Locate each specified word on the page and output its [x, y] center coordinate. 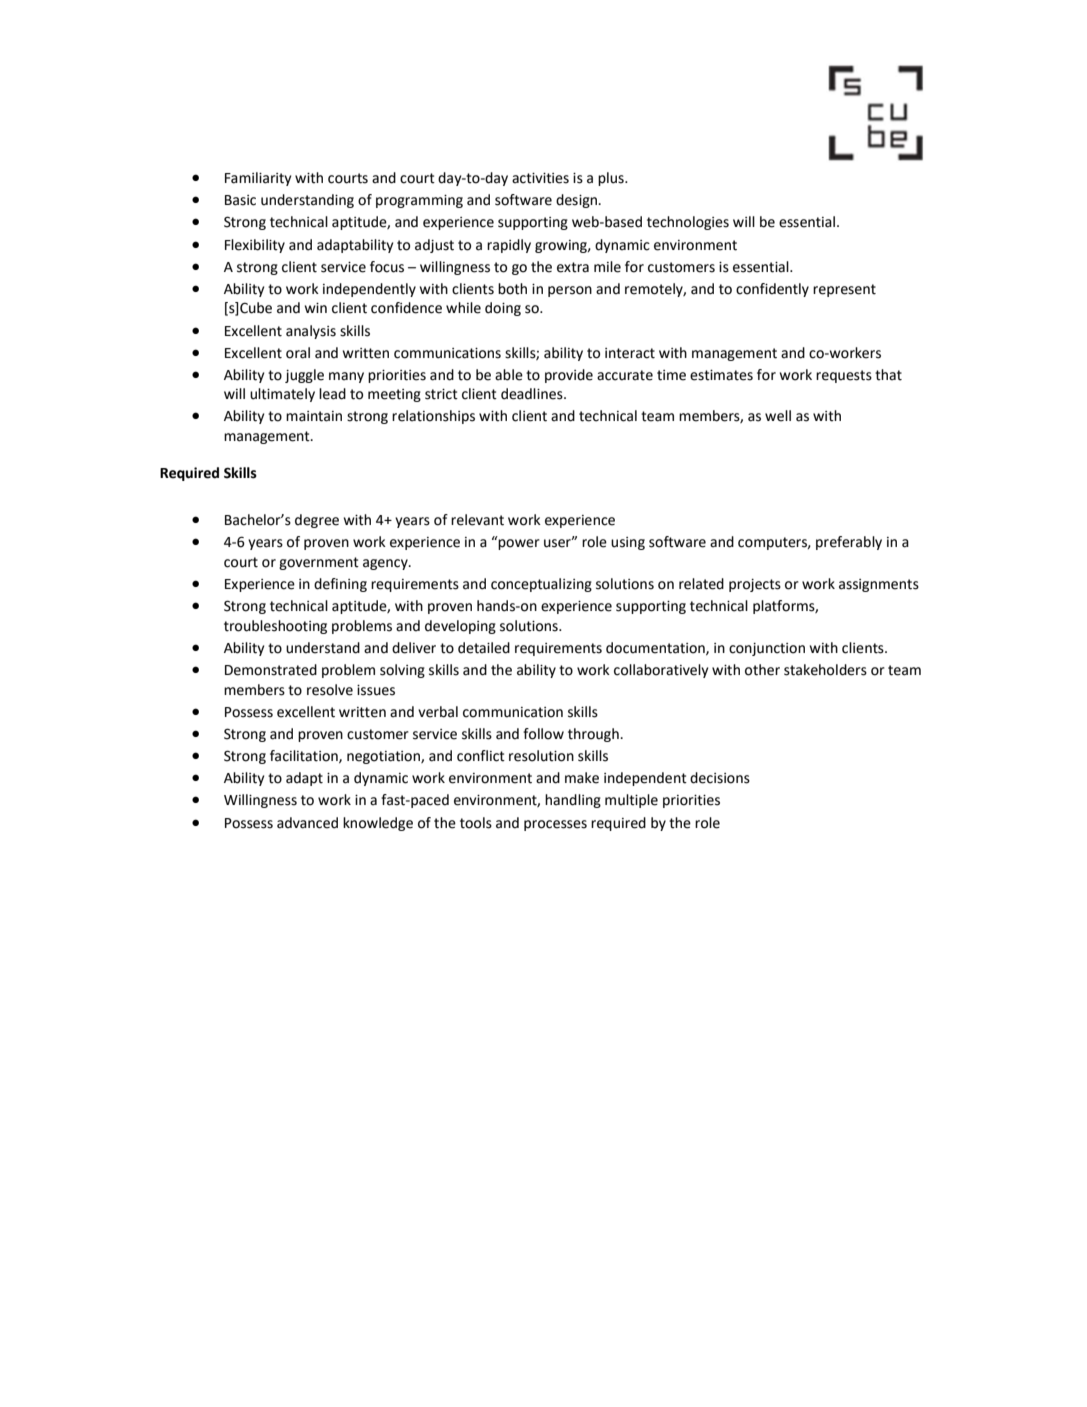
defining [340, 585]
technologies [688, 223]
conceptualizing [541, 585]
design [577, 201]
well [778, 416]
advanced [307, 823]
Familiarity [258, 179]
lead [332, 394]
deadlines [533, 394]
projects [755, 585]
